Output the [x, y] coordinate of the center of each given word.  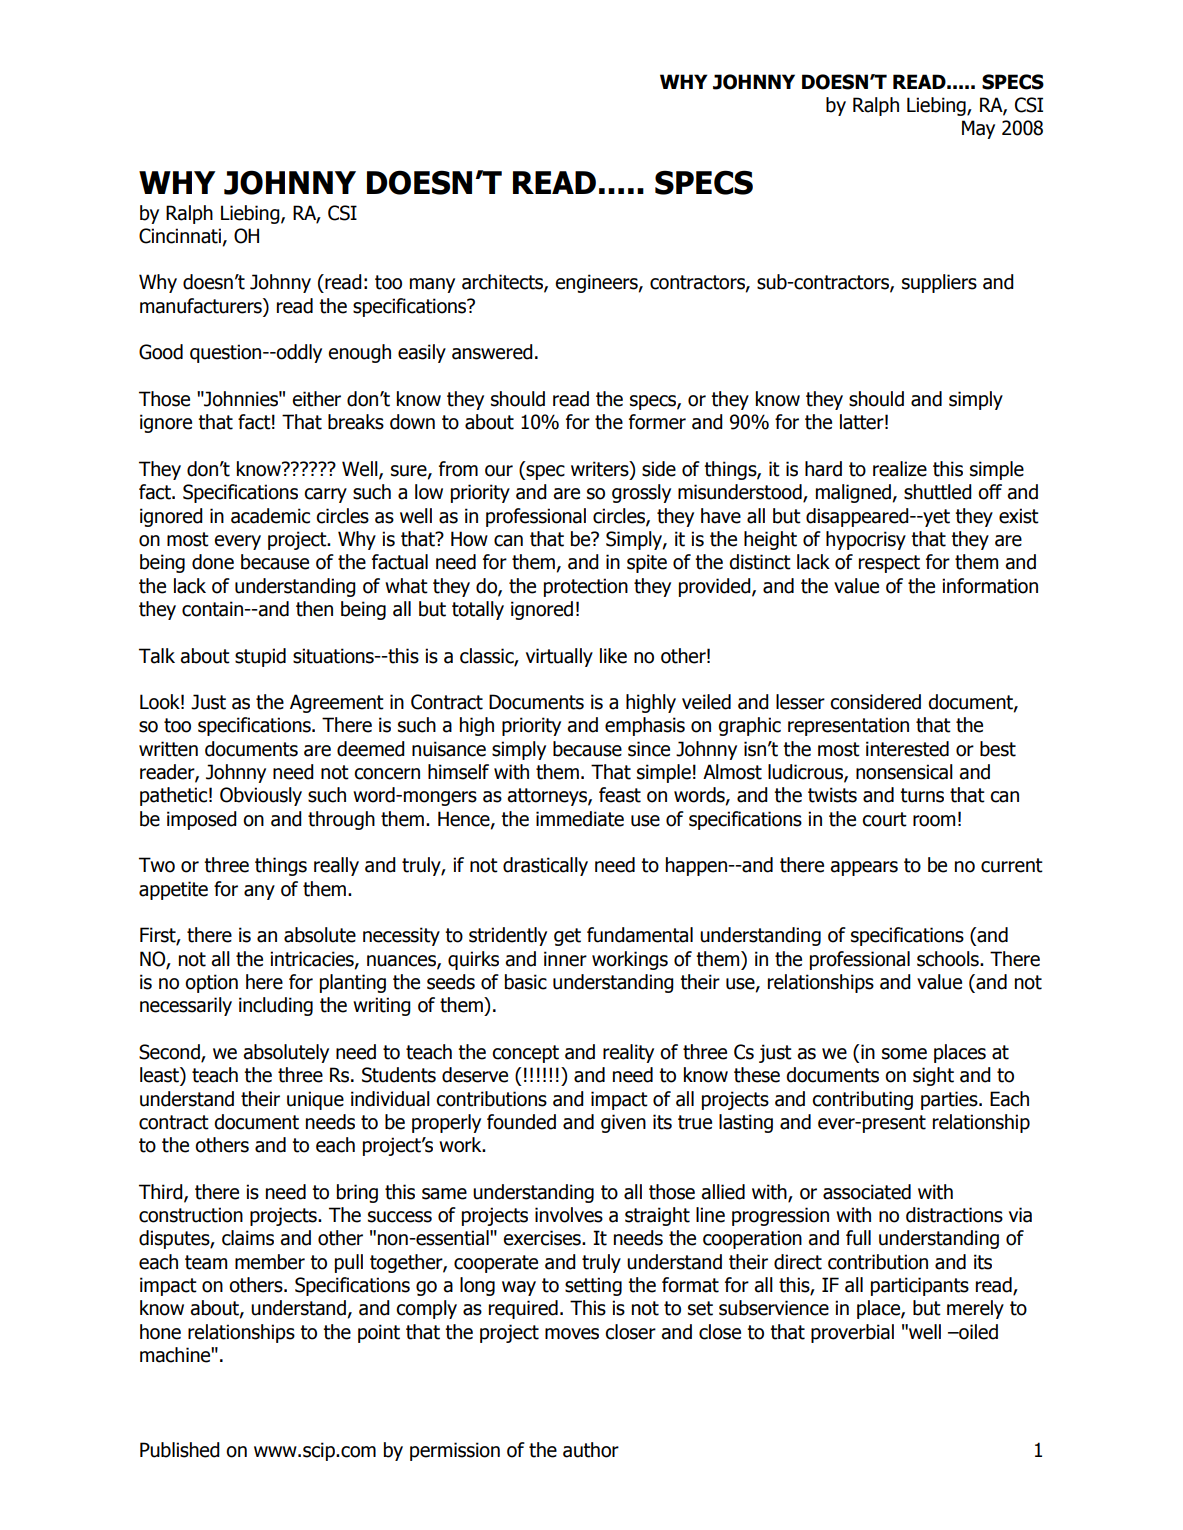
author [591, 1450]
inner [565, 959]
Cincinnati [180, 236]
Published [180, 1450]
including [276, 1006]
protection [586, 587]
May [978, 129]
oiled [977, 1332]
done [213, 562]
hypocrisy [866, 540]
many [432, 285]
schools [949, 959]
